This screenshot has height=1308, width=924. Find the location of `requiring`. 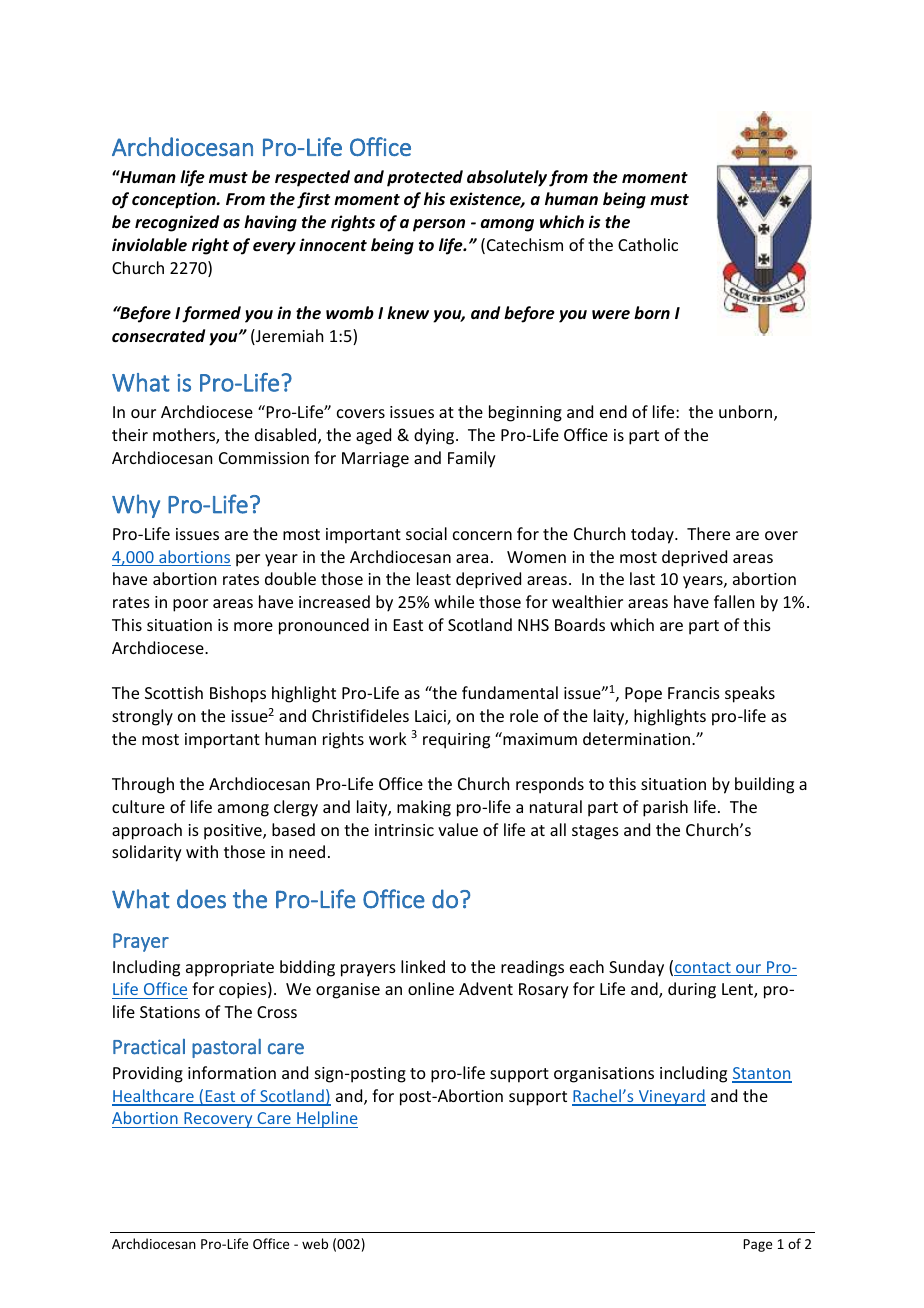

requiring is located at coordinates (456, 741).
